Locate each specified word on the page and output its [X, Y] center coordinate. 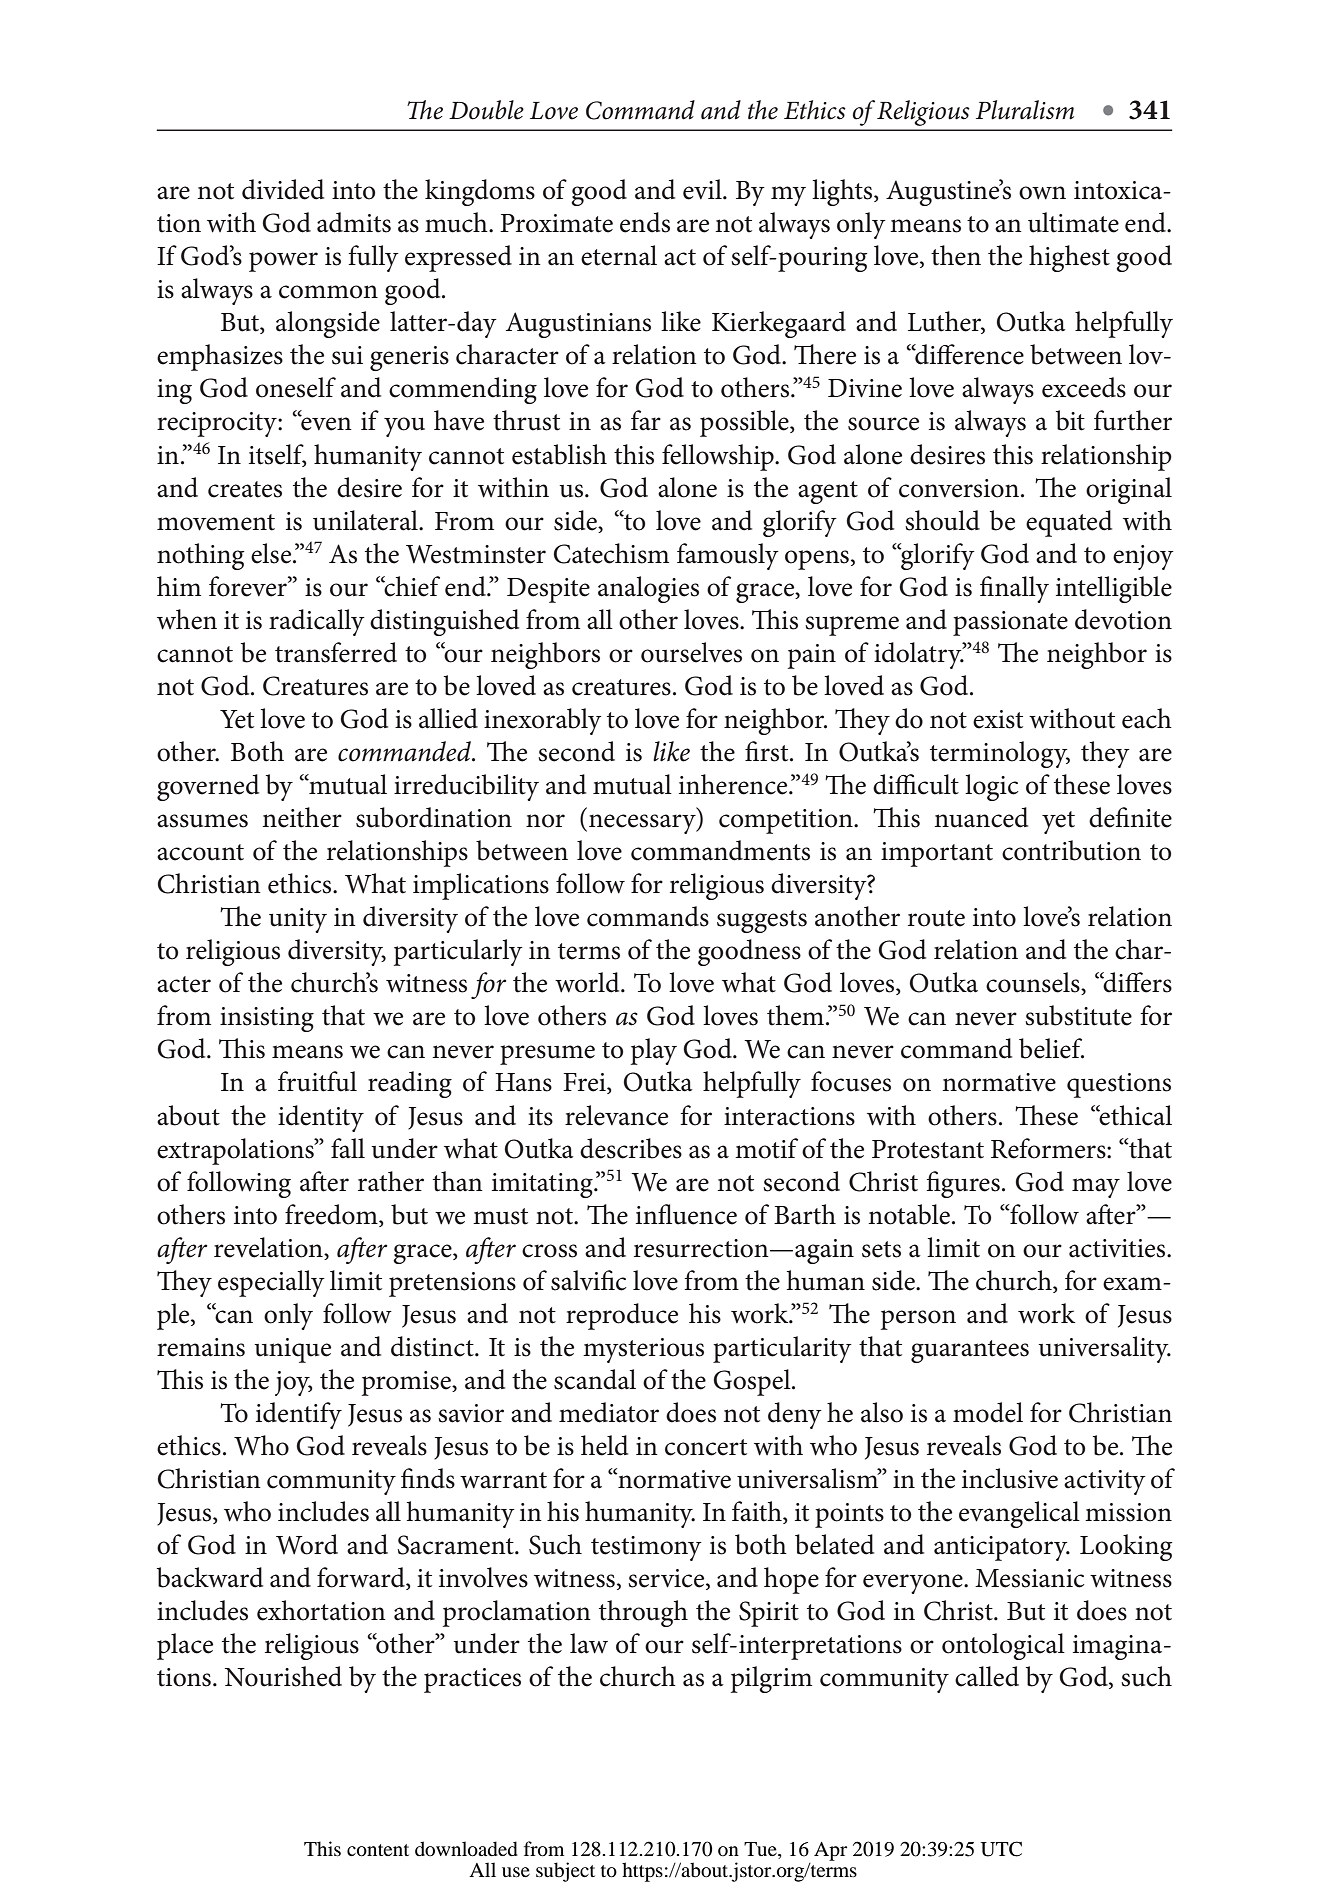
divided [283, 189]
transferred [336, 652]
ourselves [691, 652]
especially [271, 1283]
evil [703, 189]
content [378, 1850]
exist [998, 719]
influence [686, 1214]
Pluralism [1025, 110]
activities [1118, 1248]
